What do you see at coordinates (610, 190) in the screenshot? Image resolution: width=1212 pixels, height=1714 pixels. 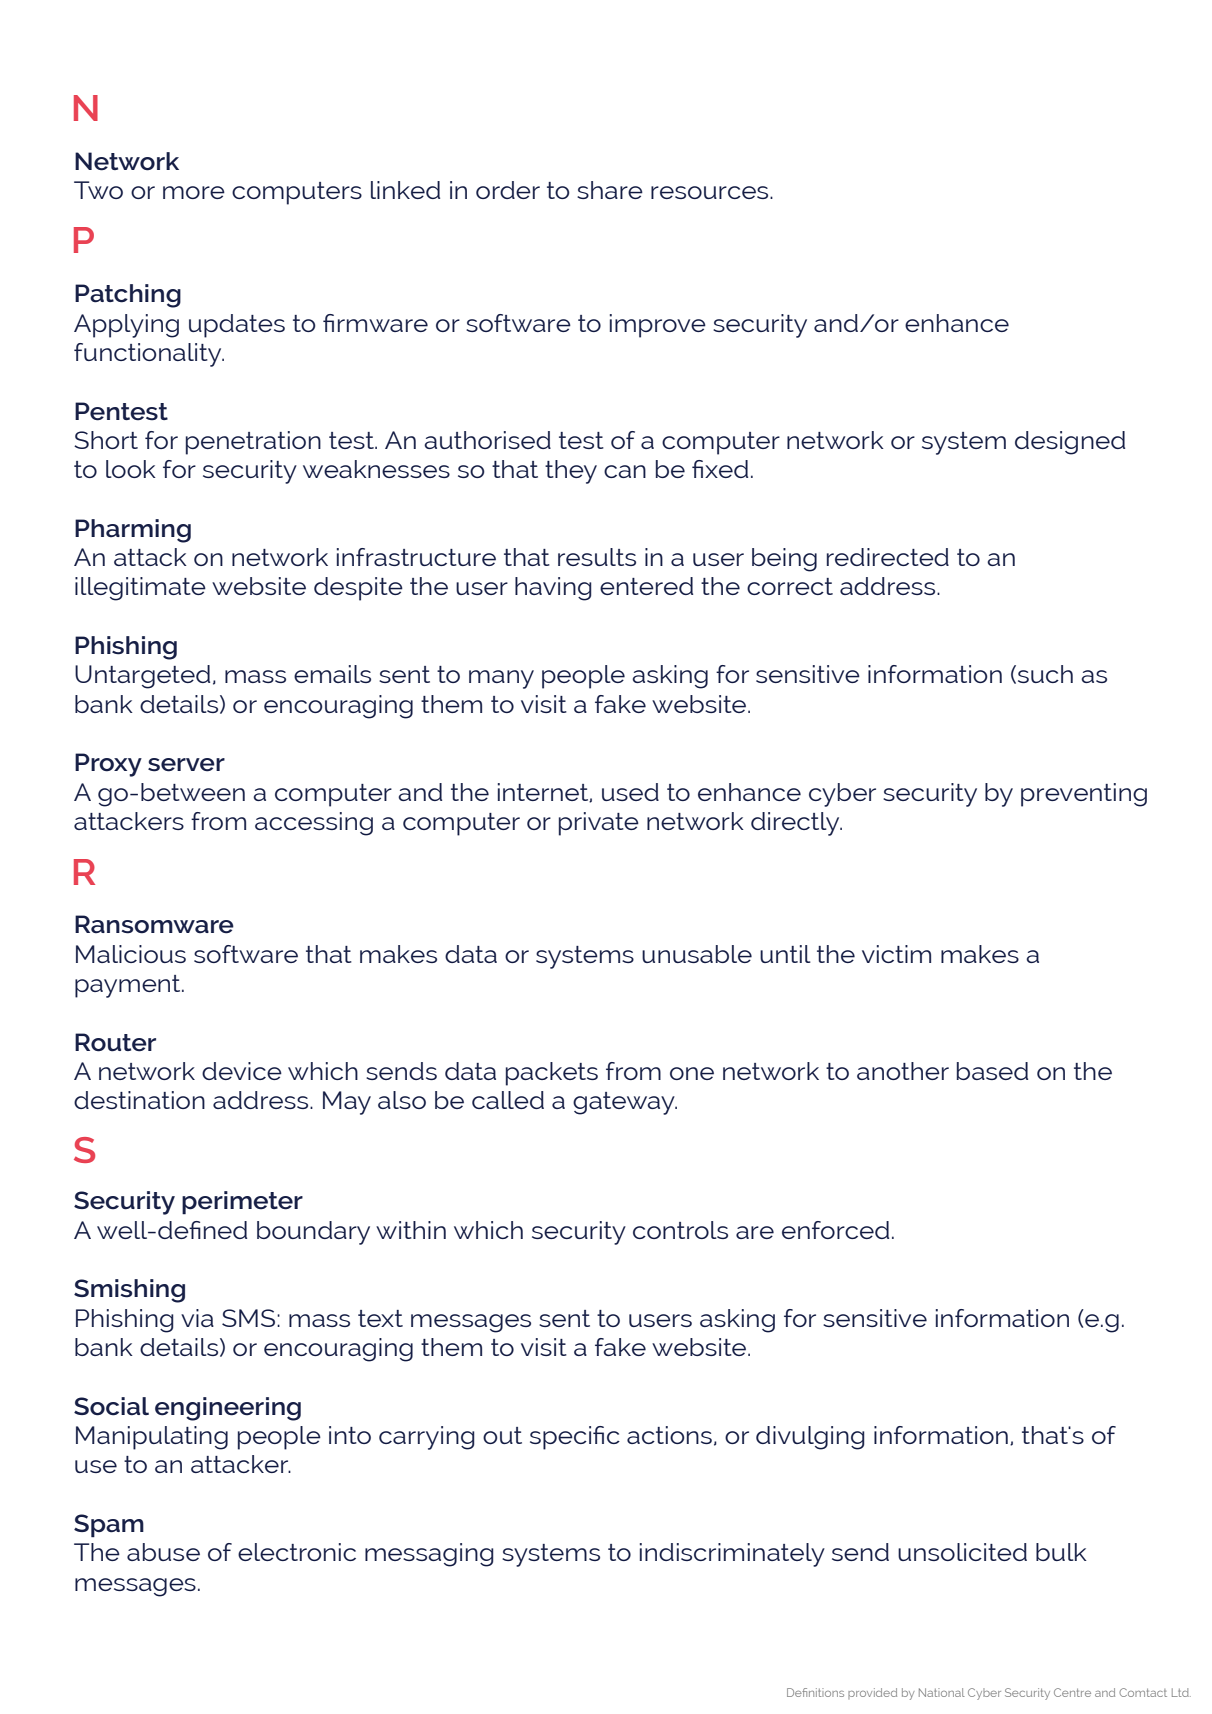 I see `share` at bounding box center [610, 190].
